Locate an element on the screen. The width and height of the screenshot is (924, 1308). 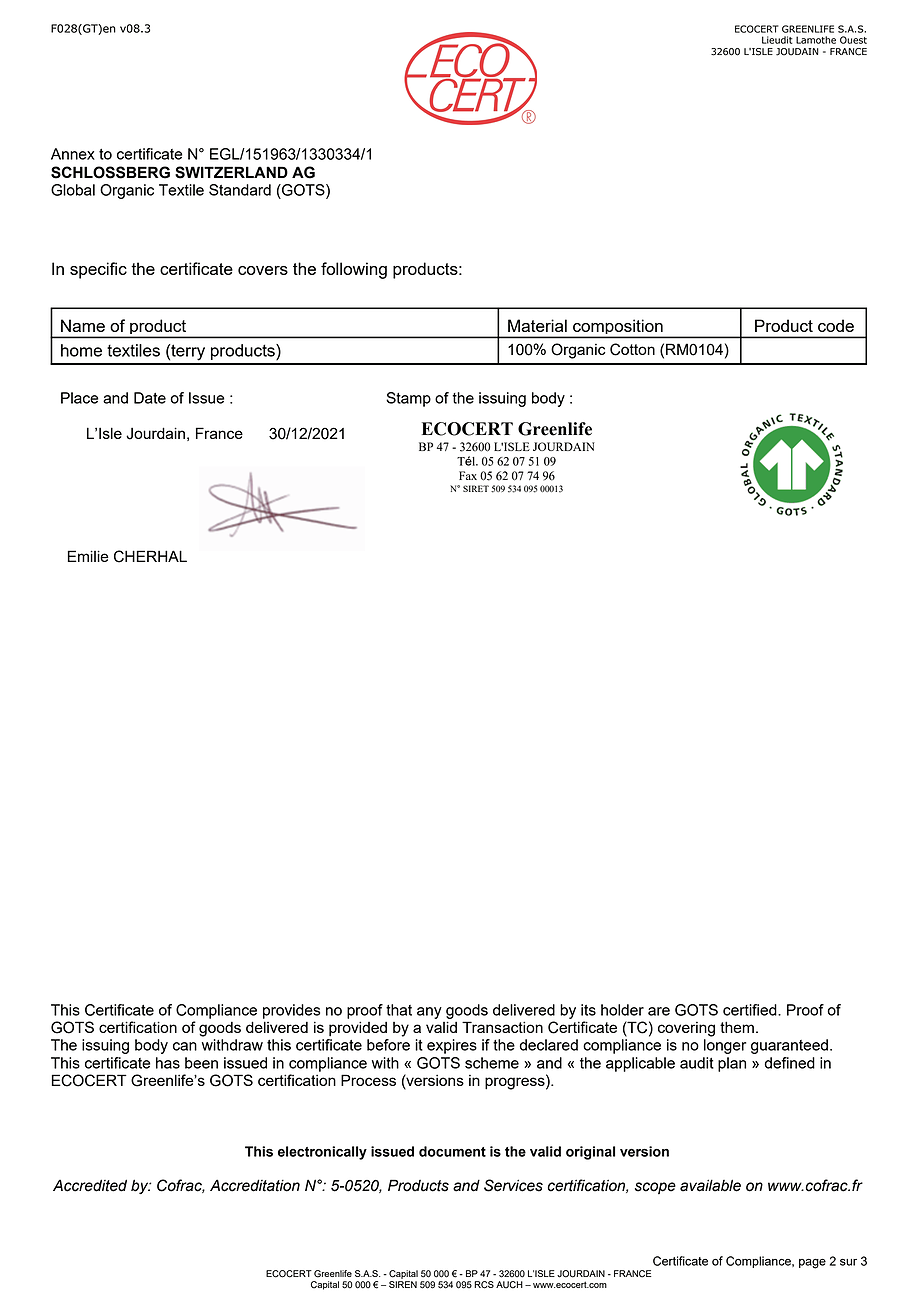
Fax is located at coordinates (468, 475).
